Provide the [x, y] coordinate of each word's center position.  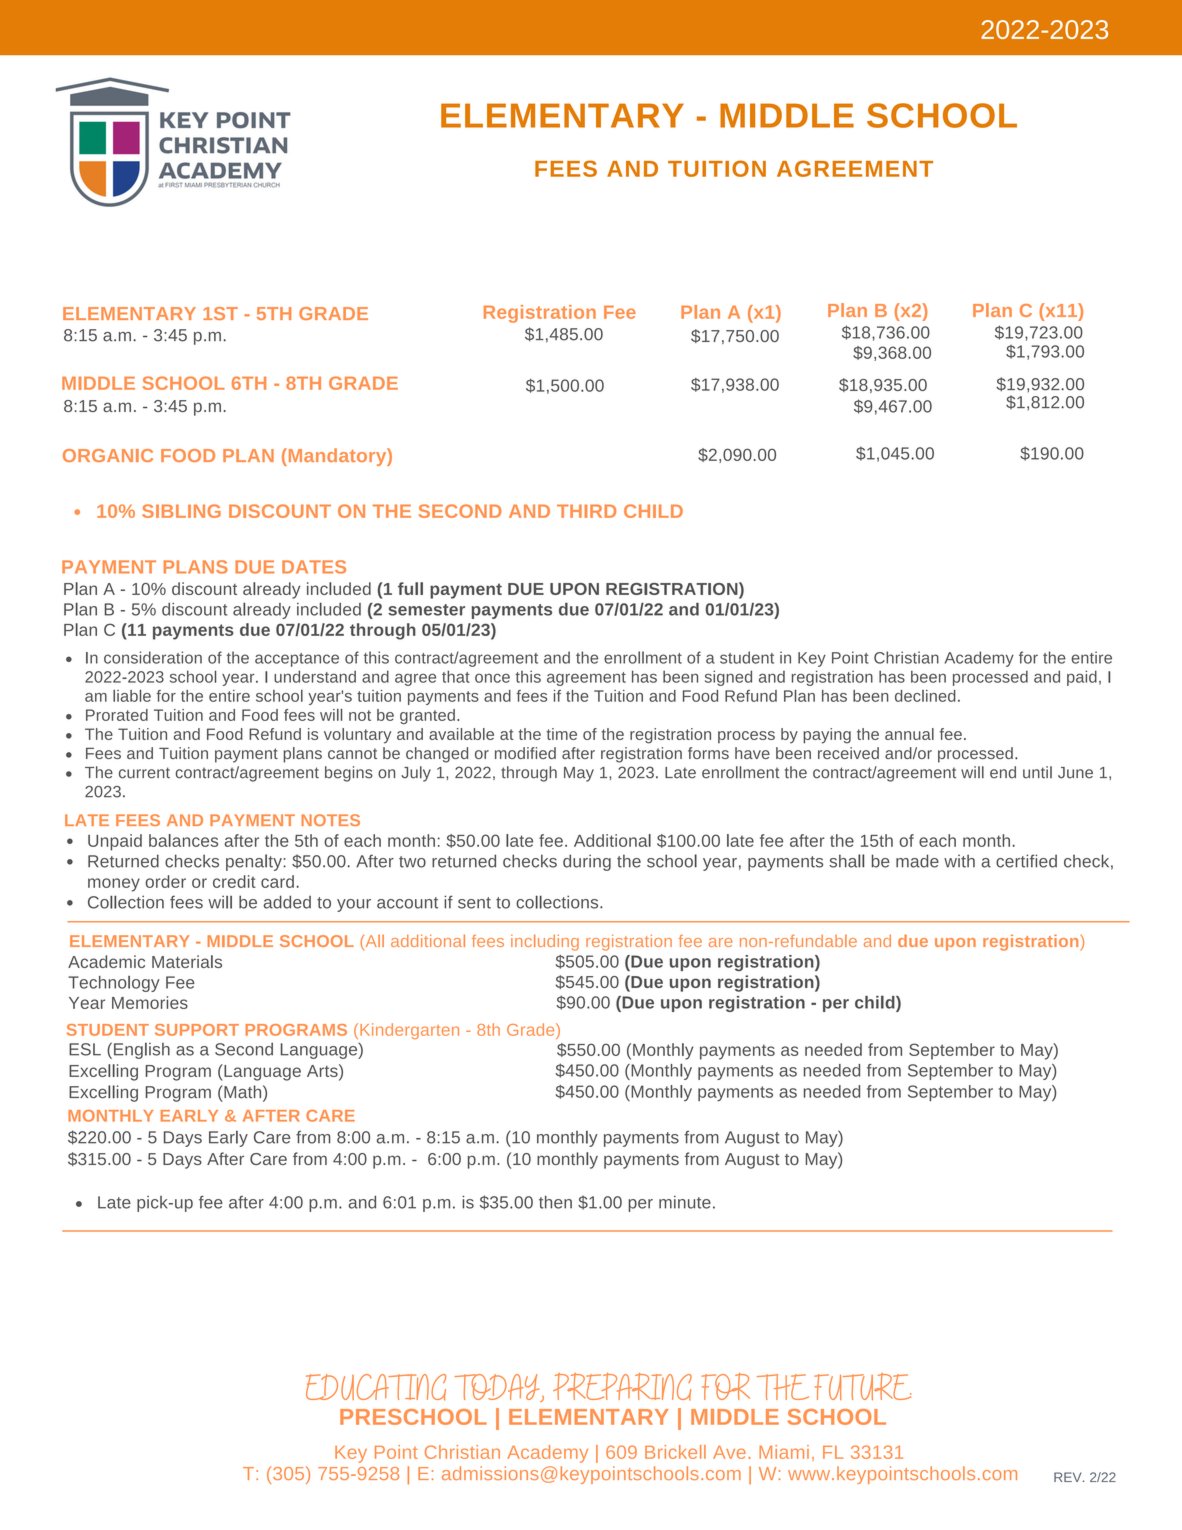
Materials [187, 961]
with [959, 861]
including [545, 942]
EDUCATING [376, 1387]
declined [925, 696]
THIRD [586, 511]
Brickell [675, 1452]
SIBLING [181, 511]
